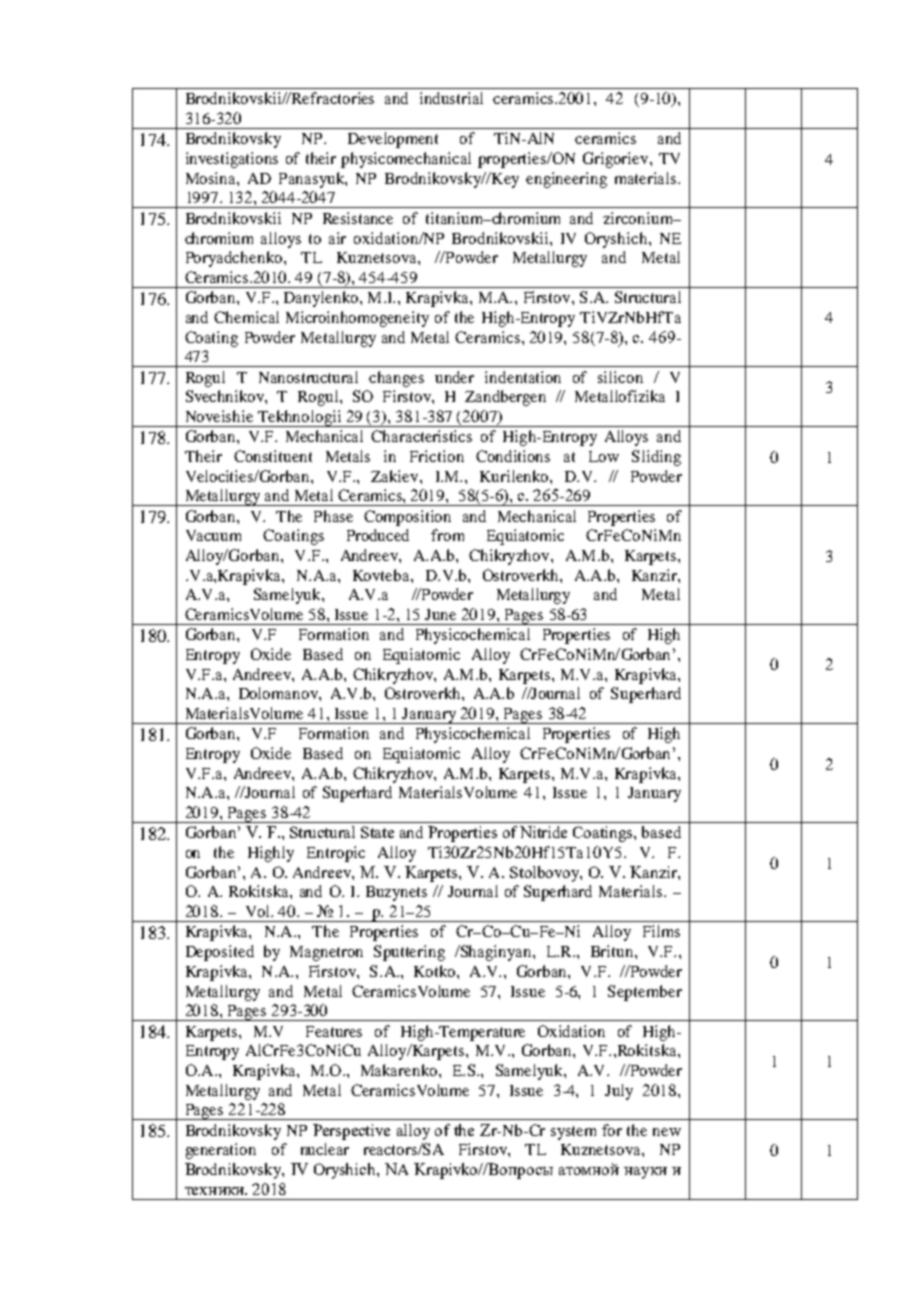 This document has width=924, height=1308. What do you see at coordinates (604, 456) in the document?
I see `Low` at bounding box center [604, 456].
